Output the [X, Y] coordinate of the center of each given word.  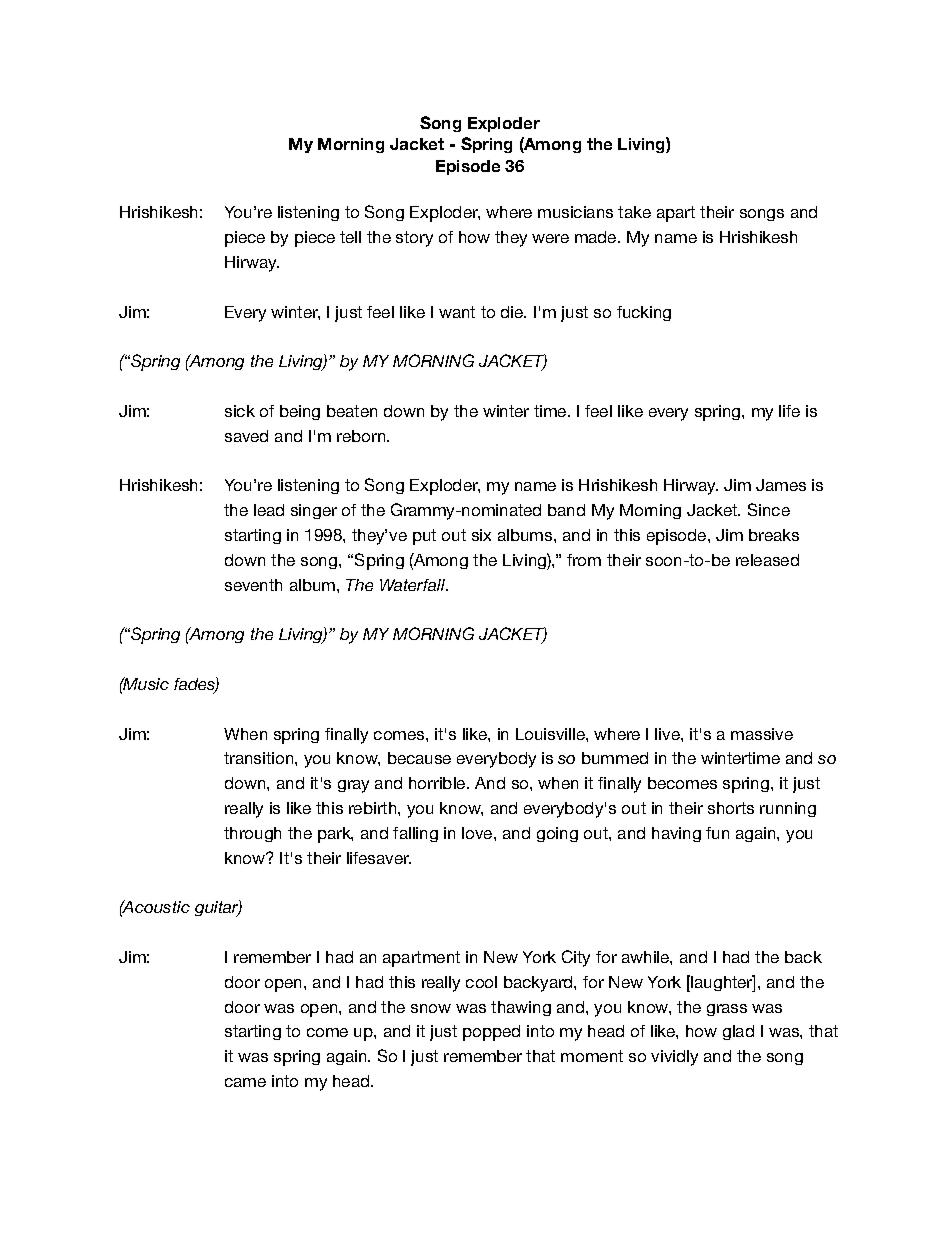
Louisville [551, 734]
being [300, 412]
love [478, 833]
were [550, 238]
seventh [253, 585]
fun [717, 833]
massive [762, 734]
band [566, 510]
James [781, 485]
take [634, 212]
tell [350, 237]
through [252, 834]
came [245, 1082]
